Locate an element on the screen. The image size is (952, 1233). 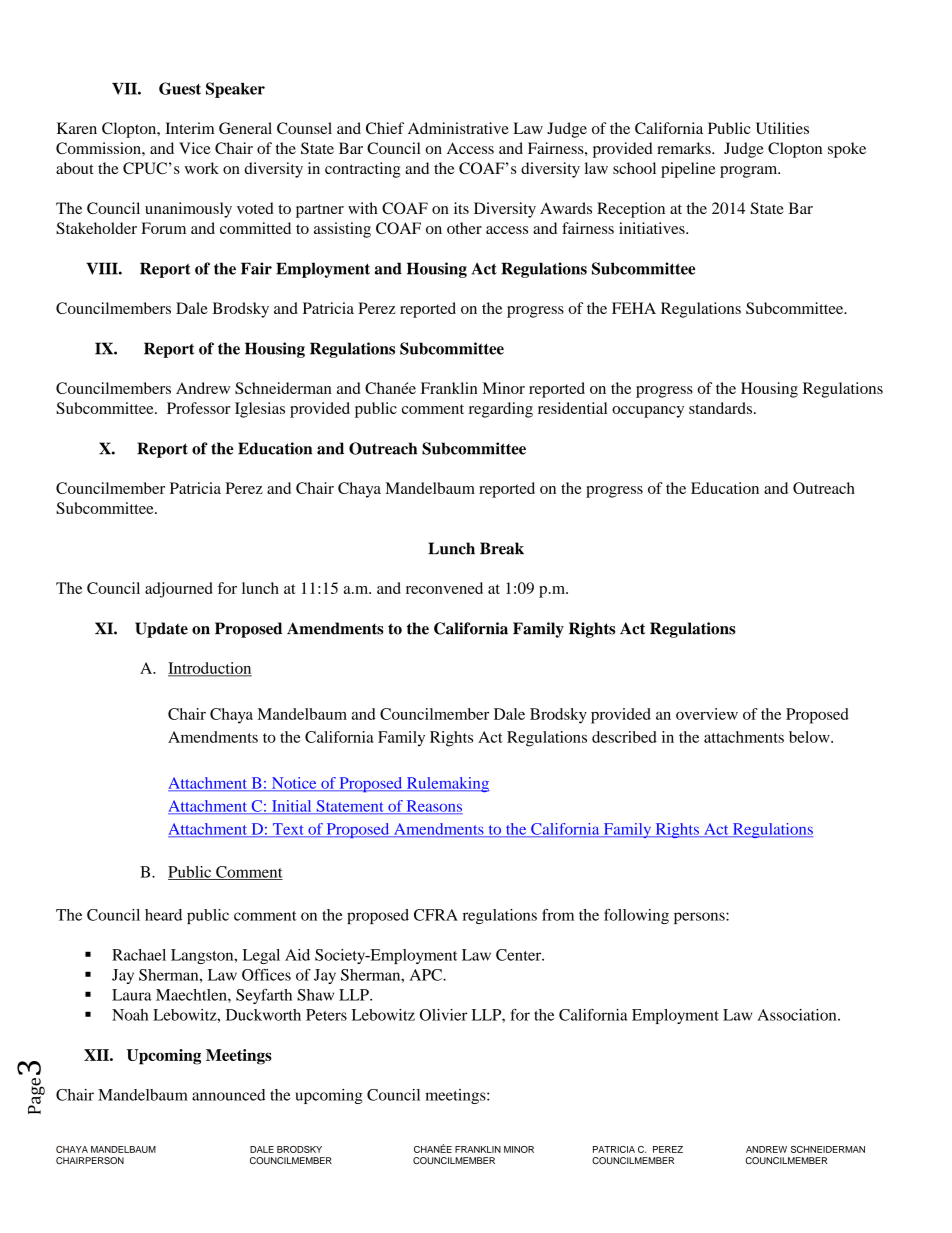
Reasons is located at coordinates (433, 807).
